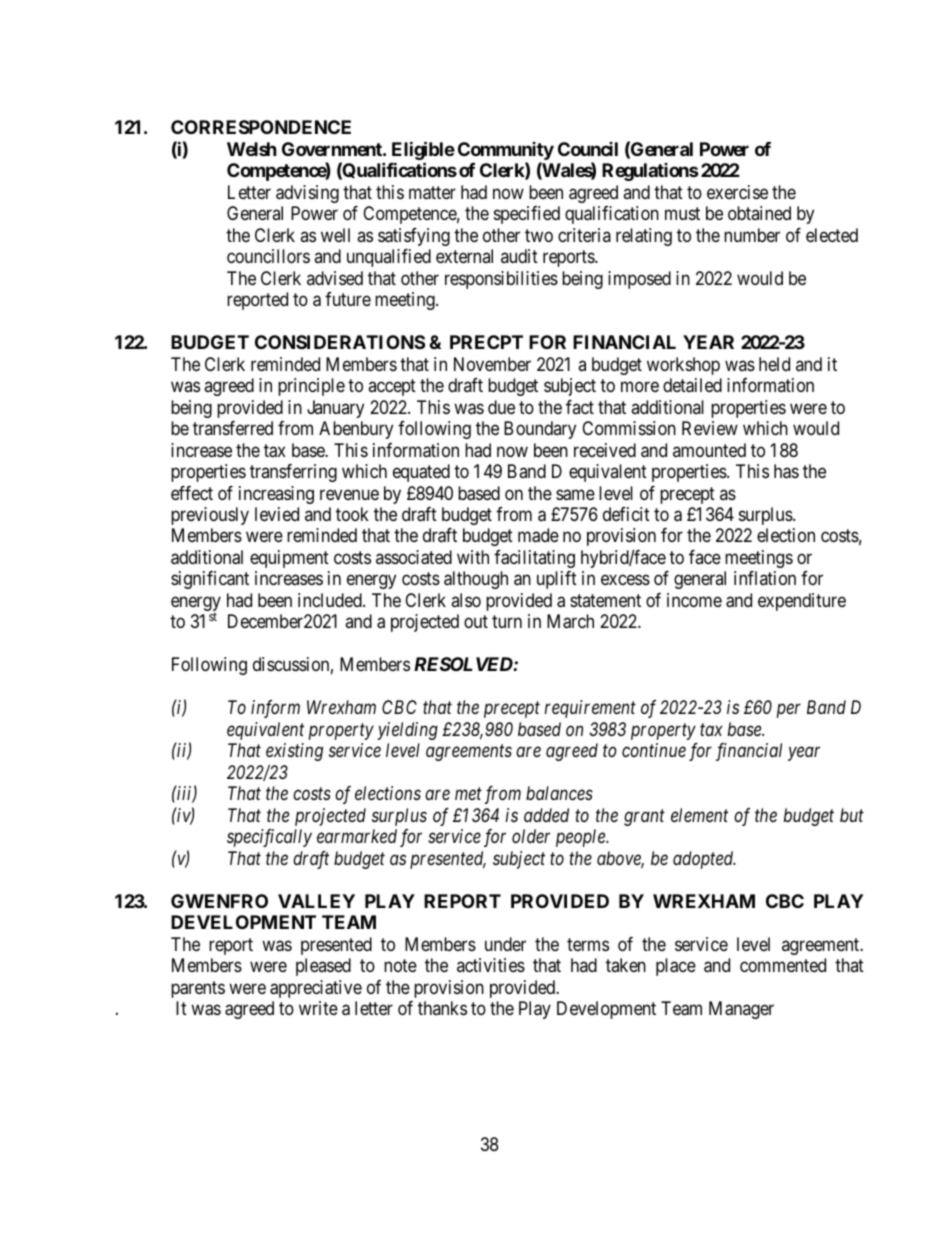 This screenshot has height=1233, width=952. I want to click on activities, so click(491, 965).
